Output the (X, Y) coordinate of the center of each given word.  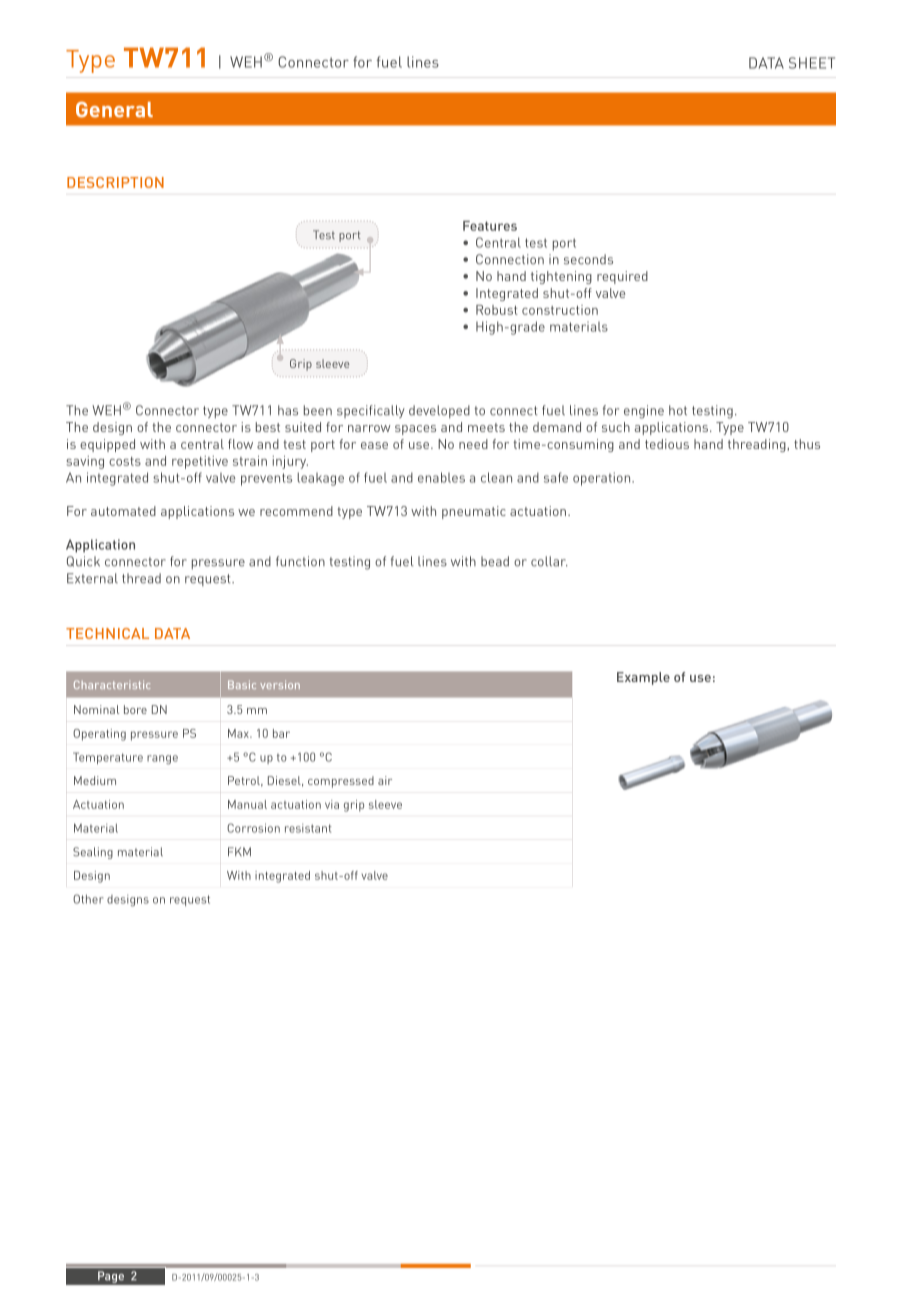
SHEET (812, 63)
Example (643, 678)
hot (678, 410)
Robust (497, 310)
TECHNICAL (107, 633)
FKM (239, 851)
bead (495, 561)
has (288, 410)
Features (490, 226)
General (114, 110)
